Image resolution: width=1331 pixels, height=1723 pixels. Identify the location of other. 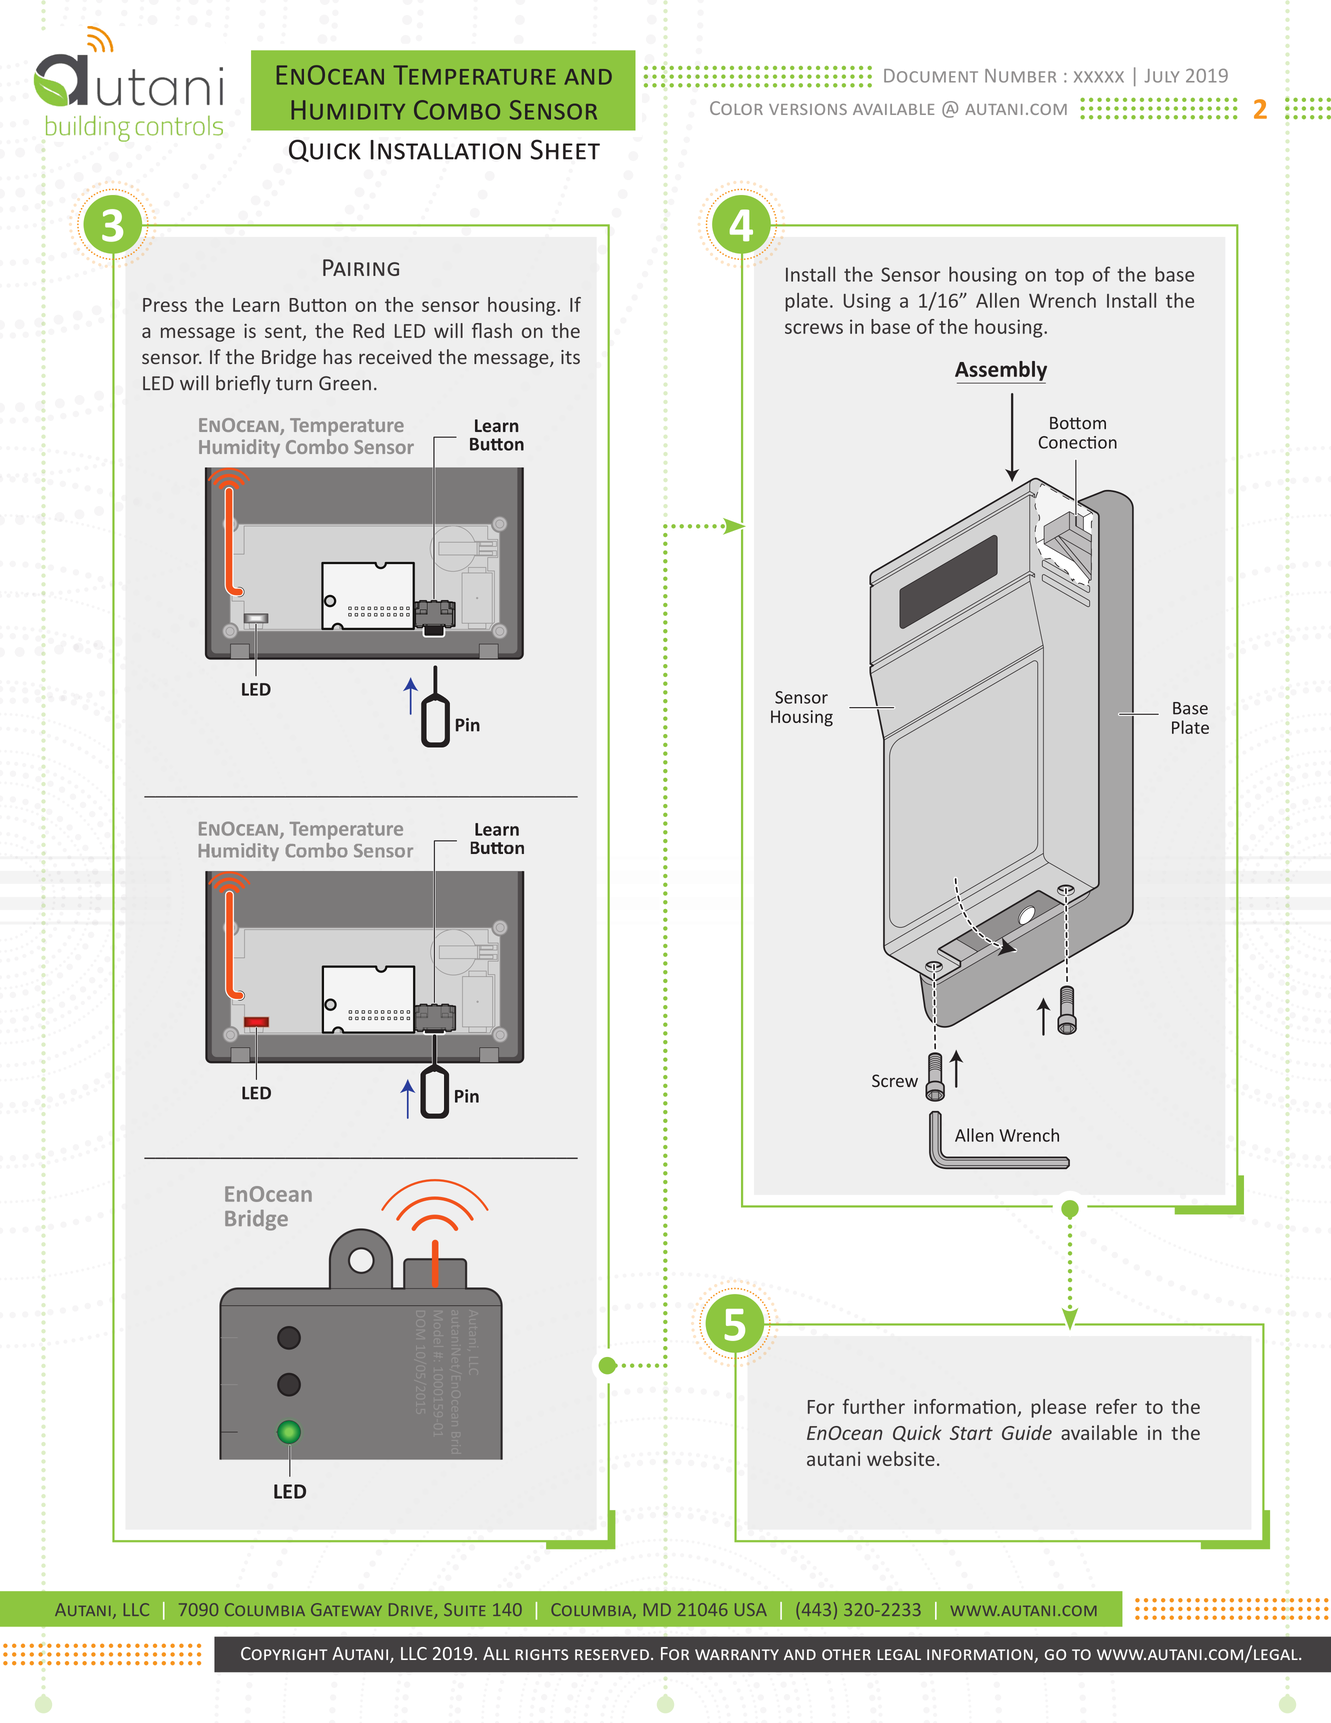
(846, 1654).
